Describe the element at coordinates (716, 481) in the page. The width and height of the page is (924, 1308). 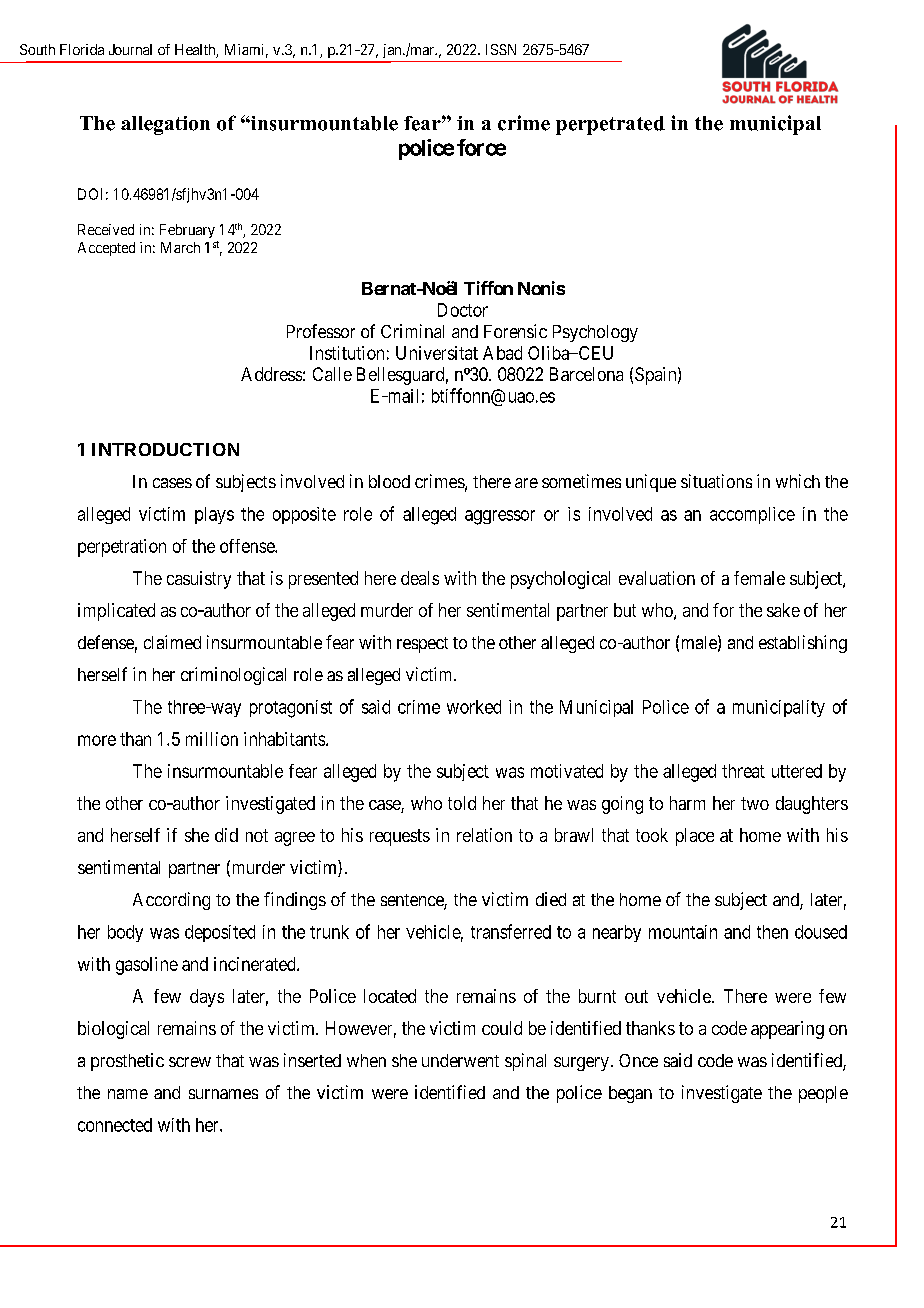
I see `situations` at that location.
